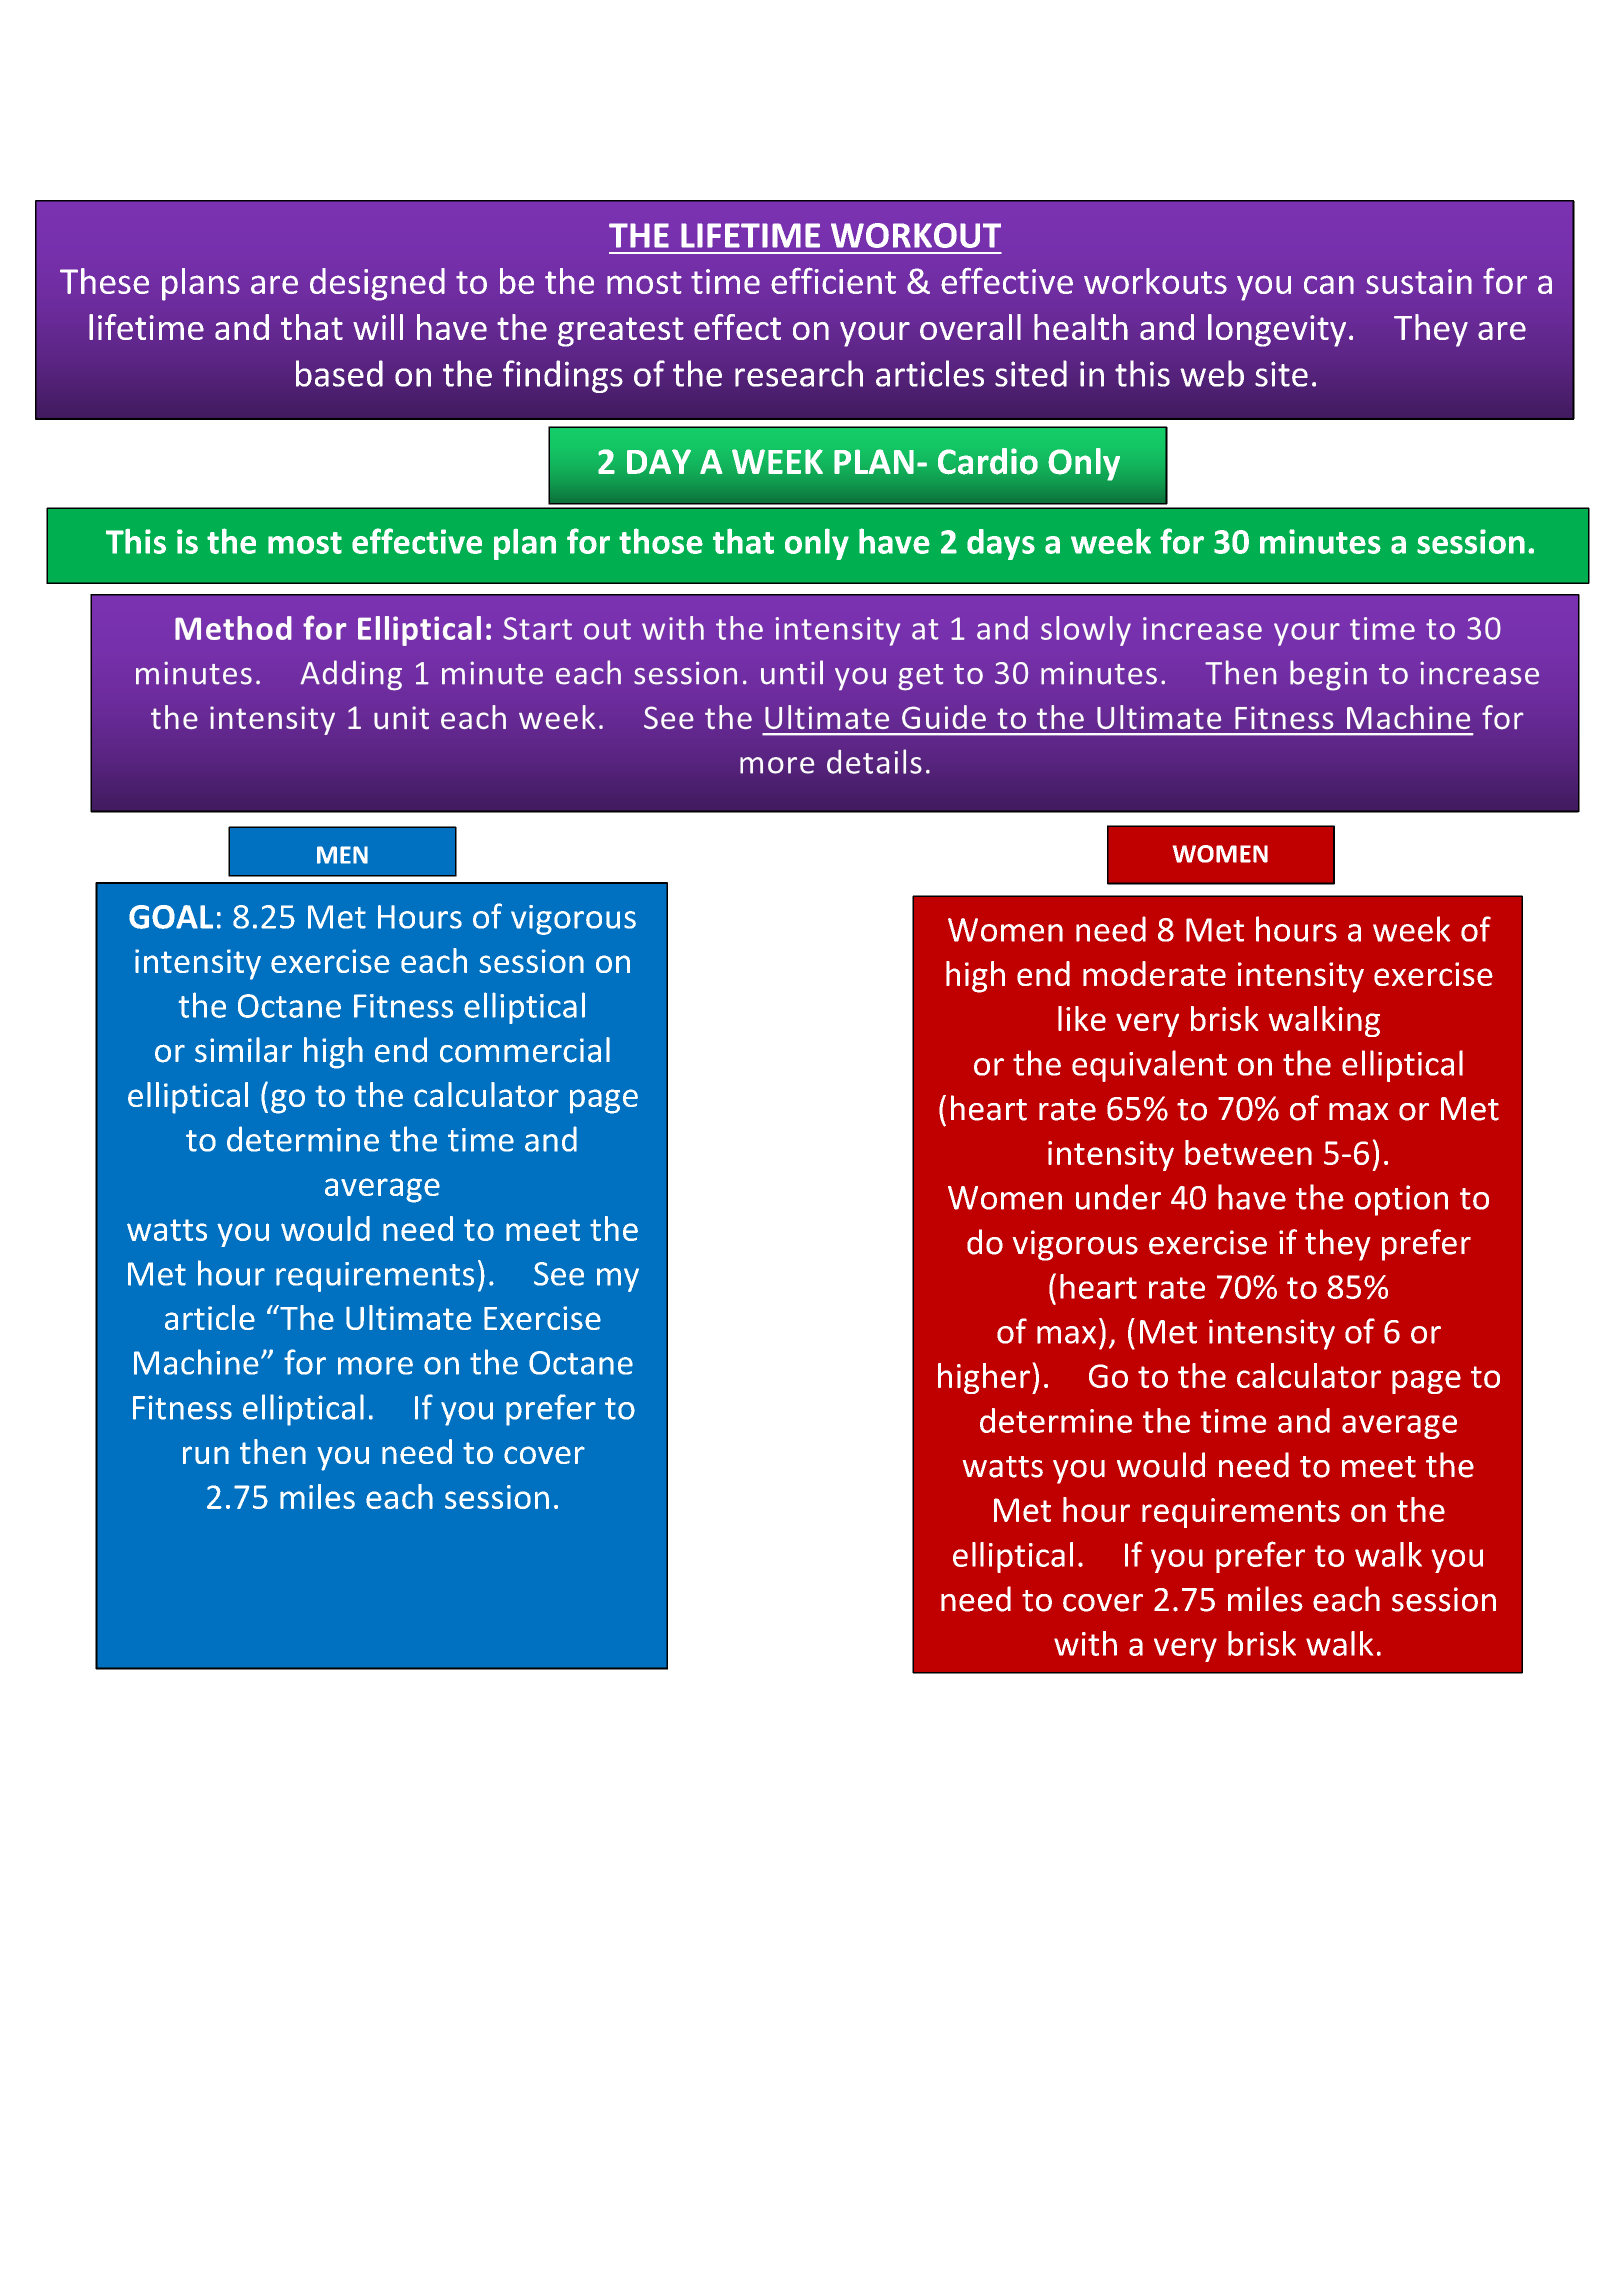  What do you see at coordinates (1277, 330) in the screenshot?
I see `longevity` at bounding box center [1277, 330].
